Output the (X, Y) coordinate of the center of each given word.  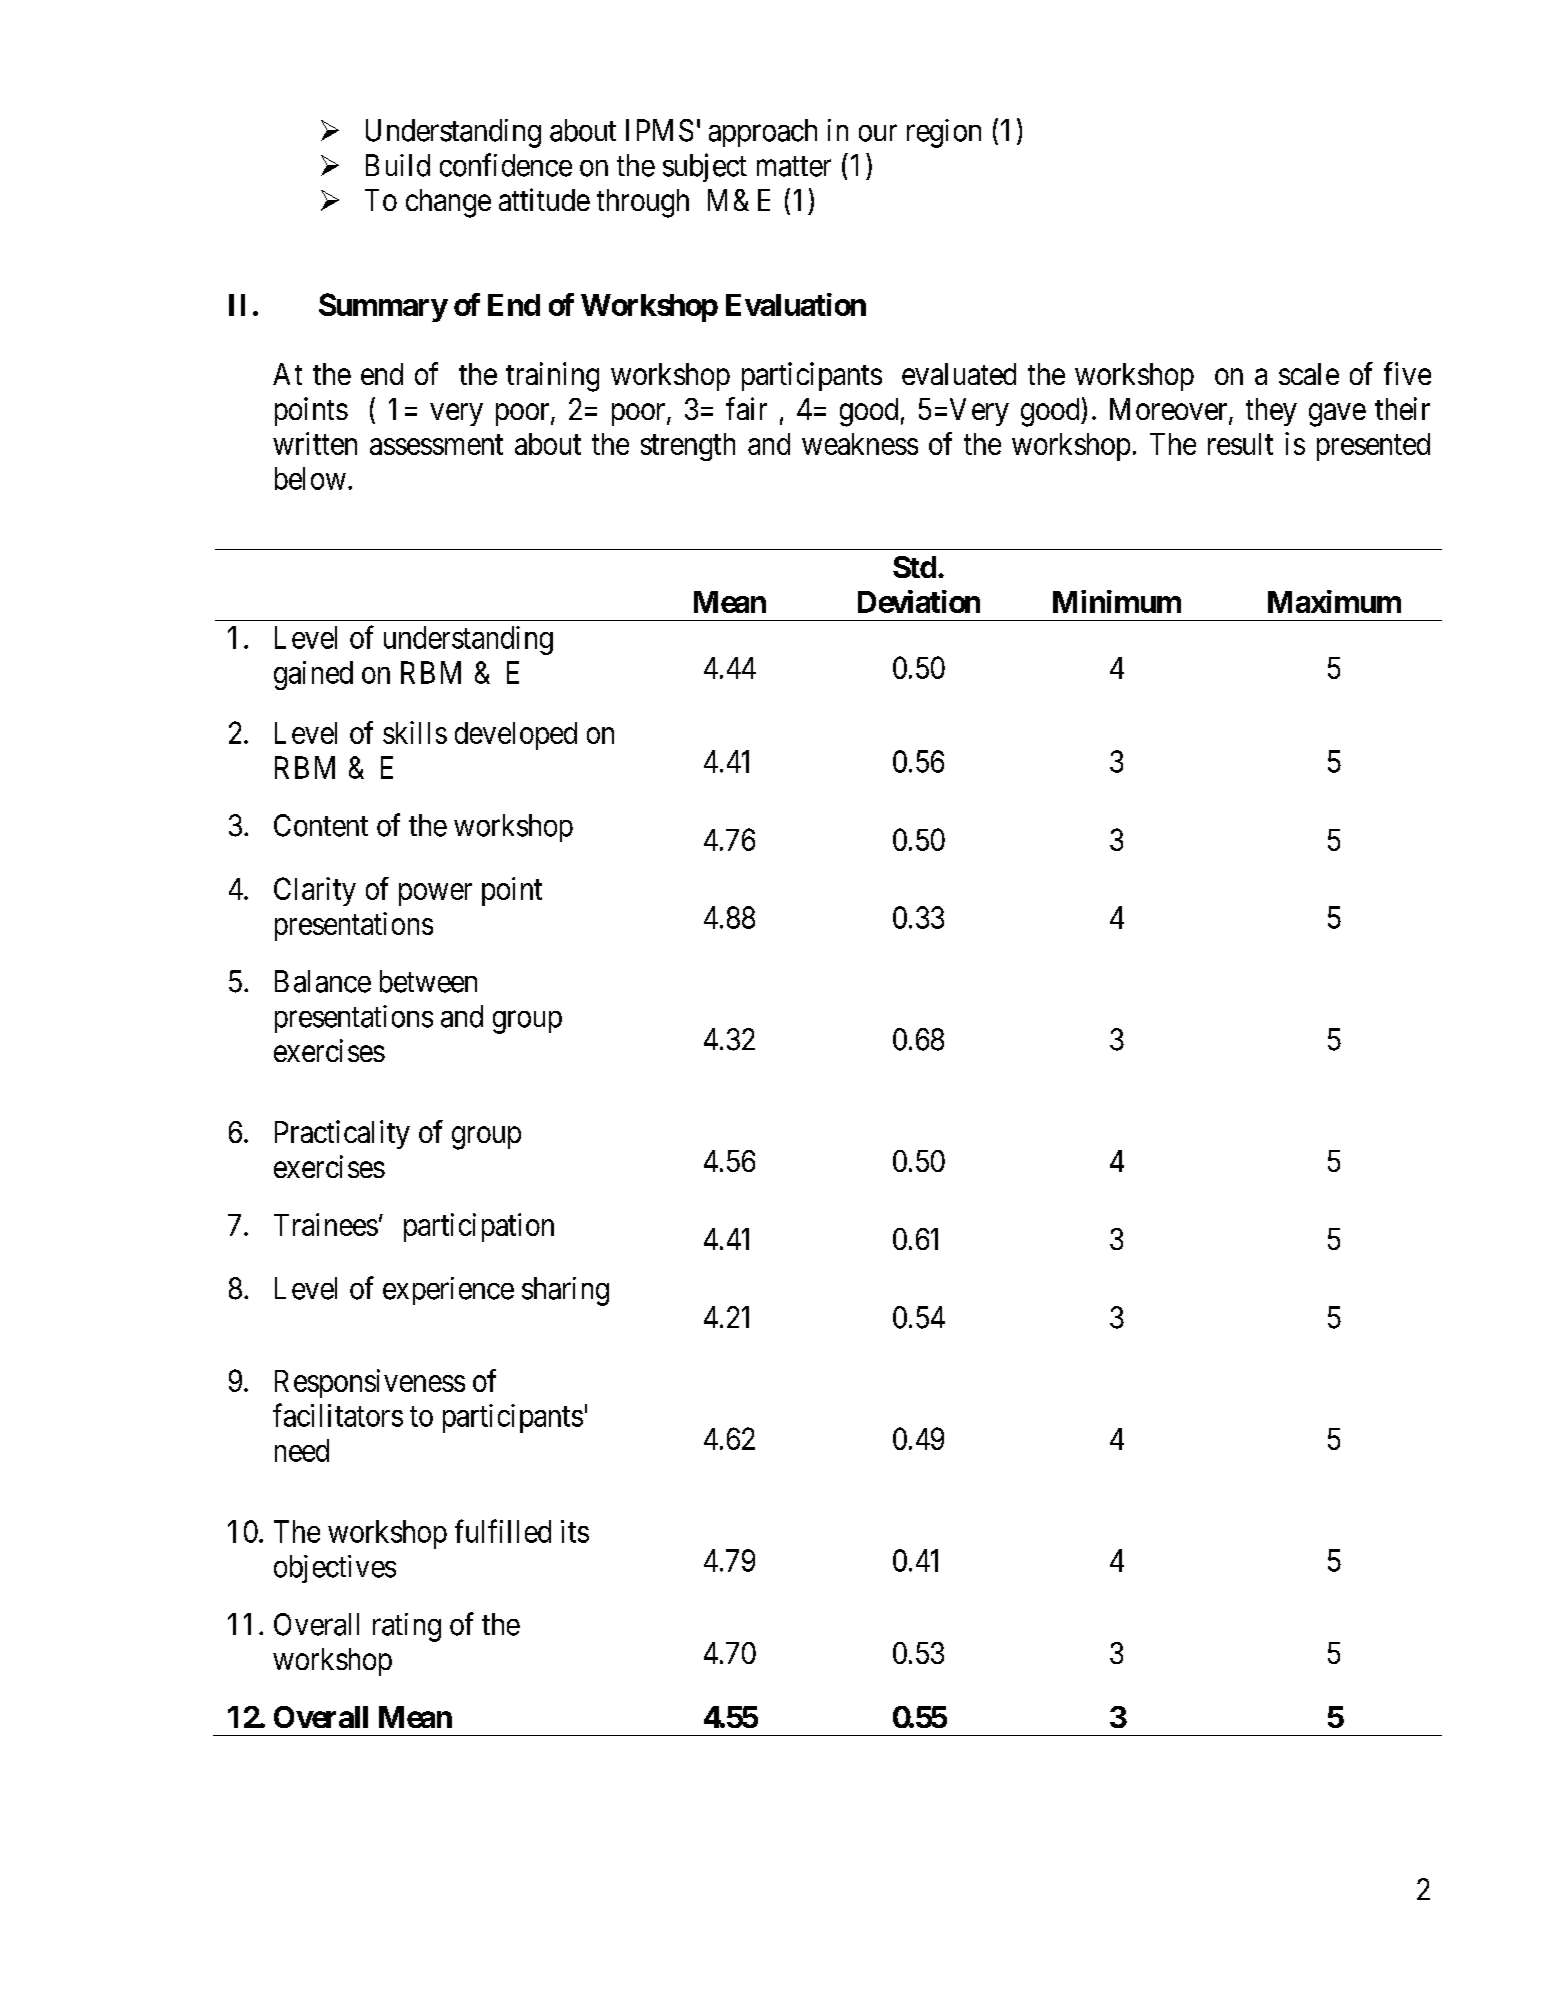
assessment (436, 445)
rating (407, 1627)
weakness (860, 444)
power (435, 894)
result (1240, 444)
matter (794, 166)
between (428, 981)
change (448, 203)
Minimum (1117, 601)
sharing (565, 1291)
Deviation (919, 601)
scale (1309, 374)
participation (479, 1227)
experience (448, 1291)
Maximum (1334, 601)
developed (516, 736)
